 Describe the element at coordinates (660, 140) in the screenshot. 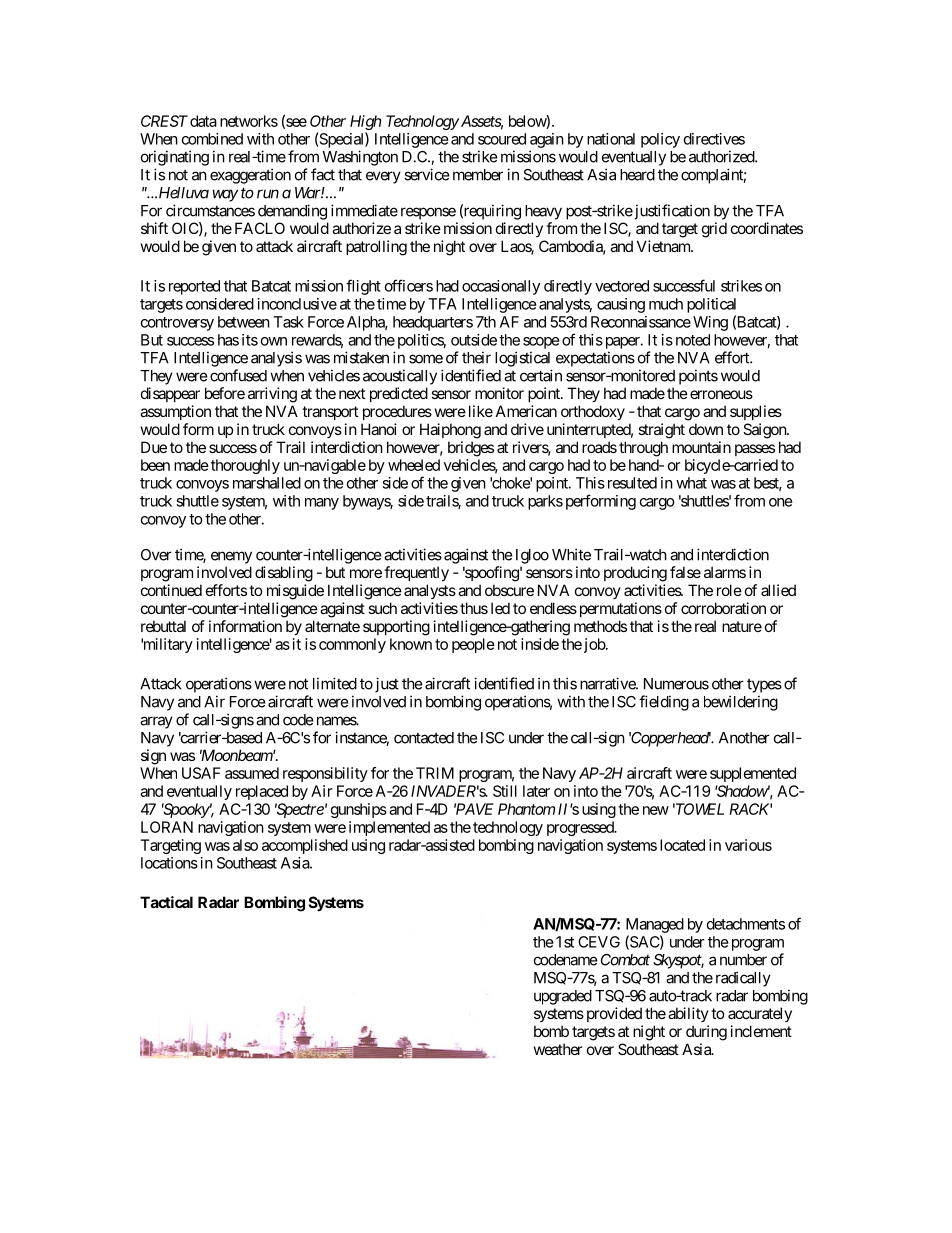

I see `policy` at that location.
